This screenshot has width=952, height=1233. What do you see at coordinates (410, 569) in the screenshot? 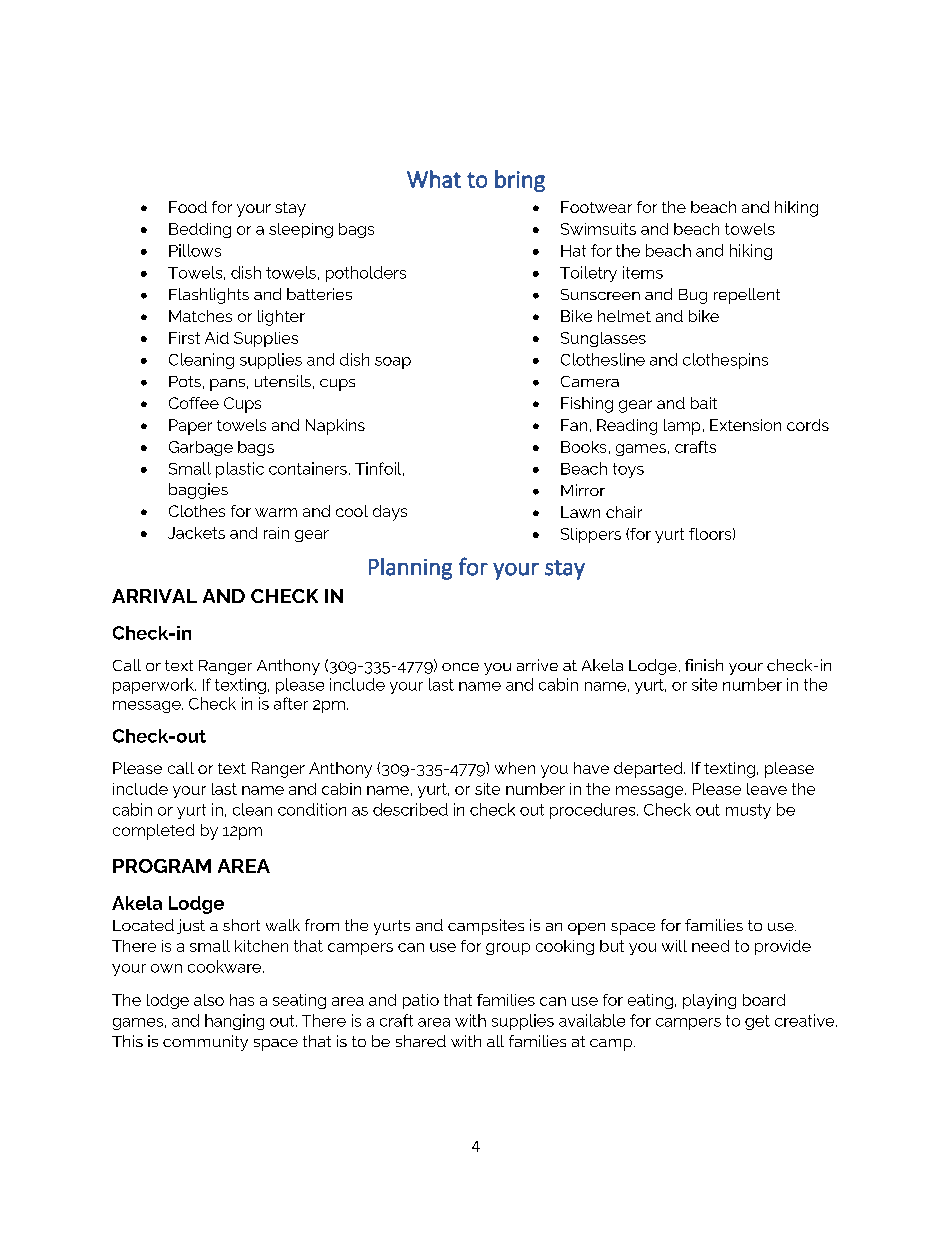
I see `Planning` at bounding box center [410, 569].
